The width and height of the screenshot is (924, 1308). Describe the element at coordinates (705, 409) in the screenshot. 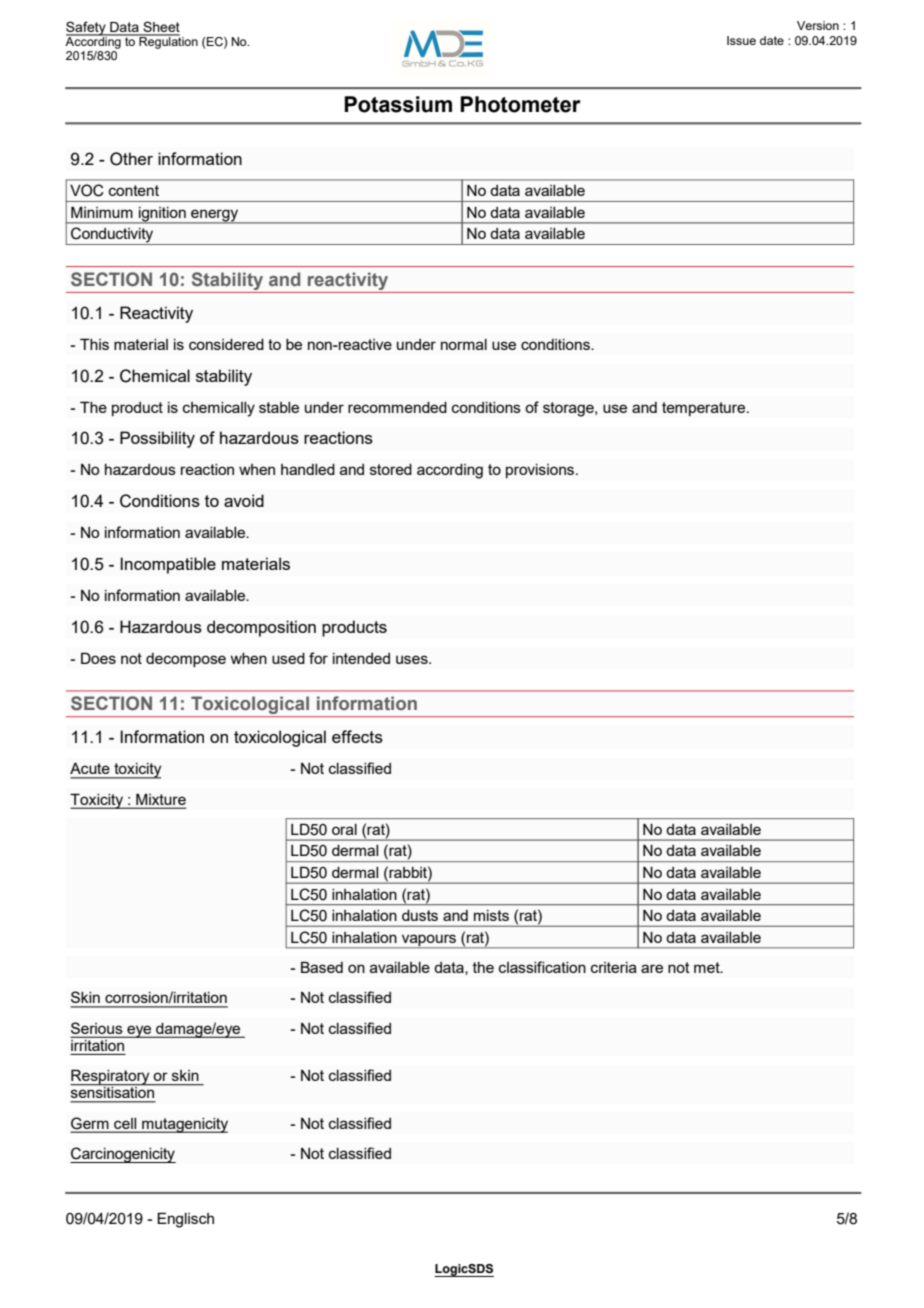

I see `temperature` at that location.
